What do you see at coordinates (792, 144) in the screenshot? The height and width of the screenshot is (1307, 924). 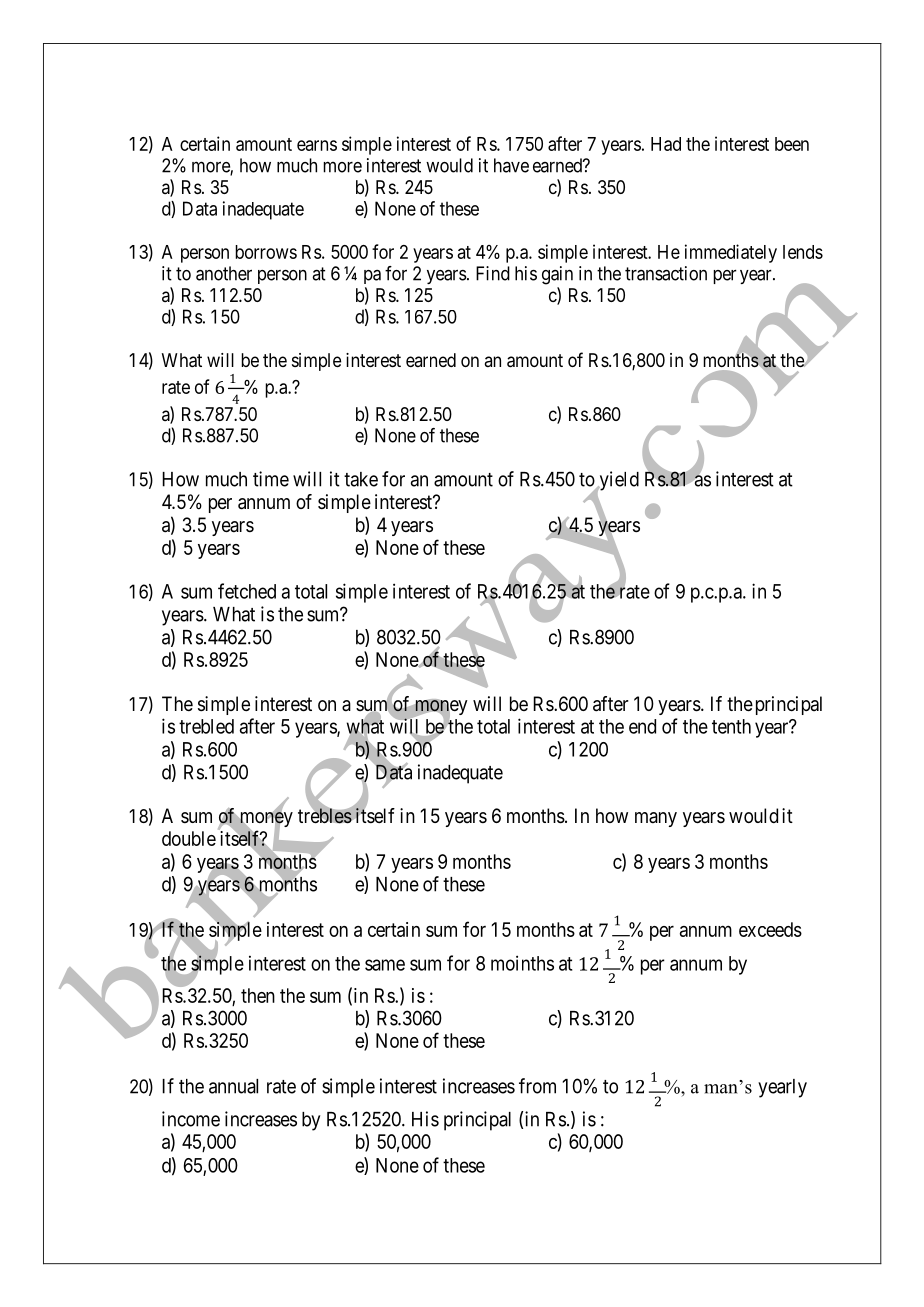 I see `been` at bounding box center [792, 144].
